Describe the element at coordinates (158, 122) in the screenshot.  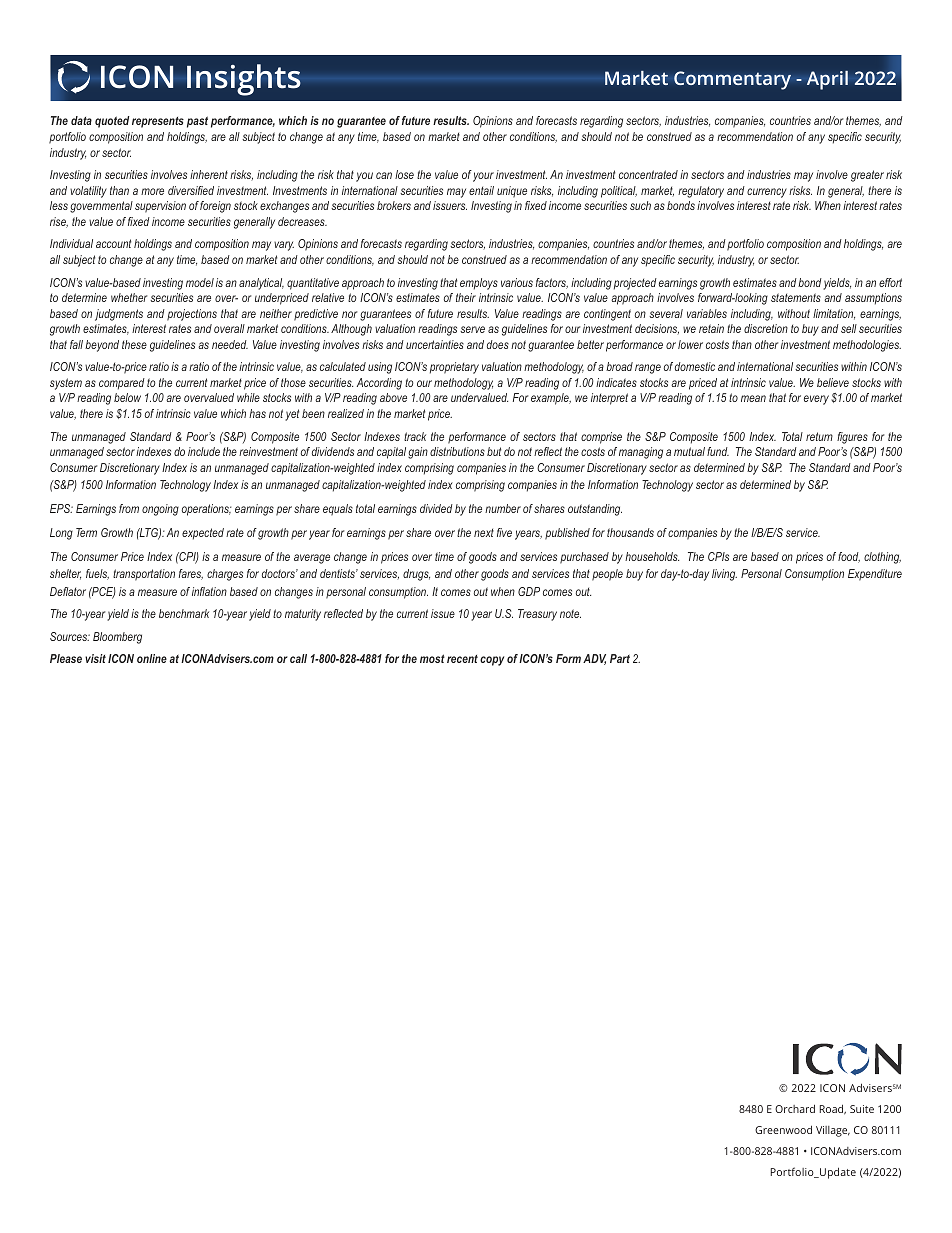
I see `represents` at that location.
